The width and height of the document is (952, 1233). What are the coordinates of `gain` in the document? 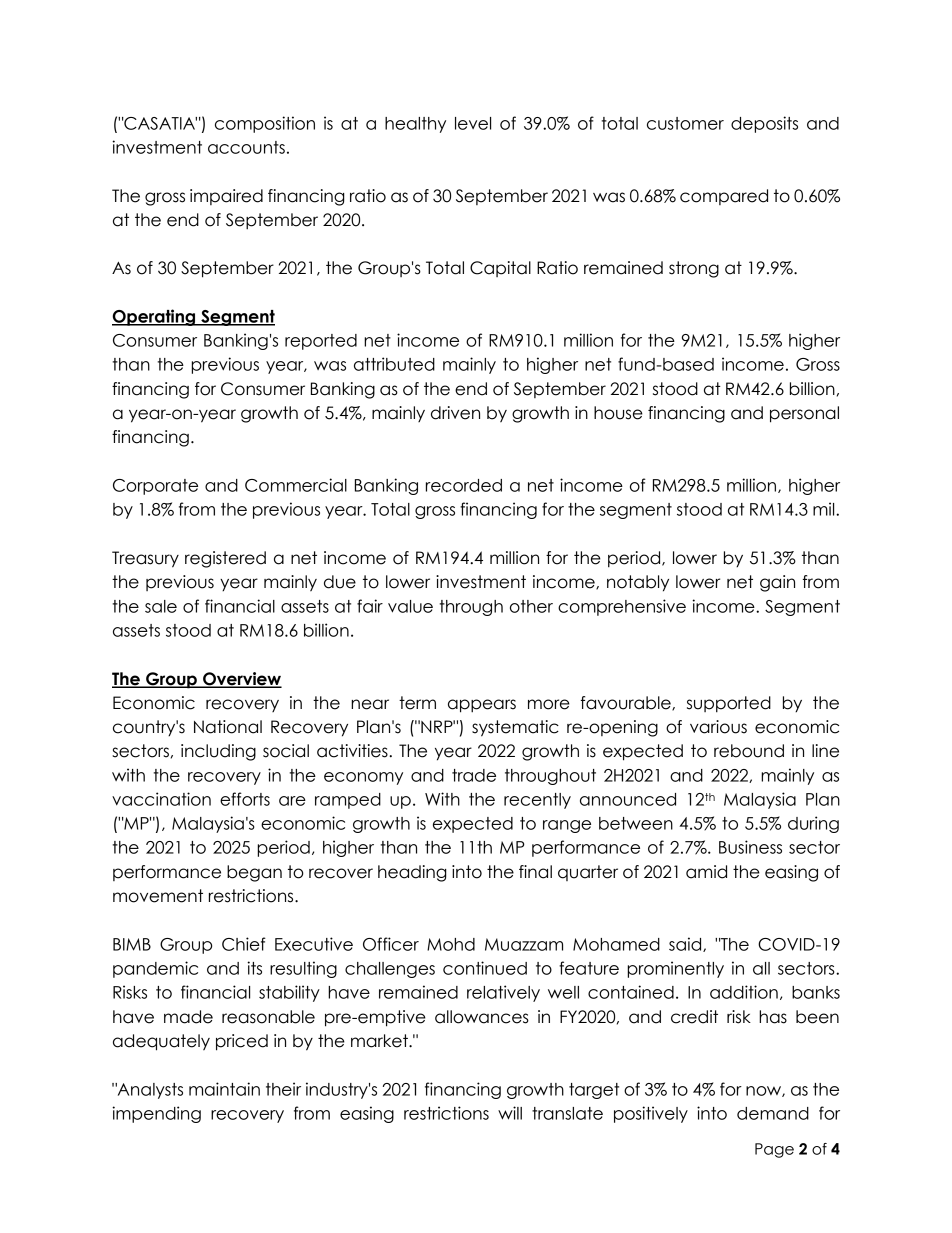 It's located at (777, 583).
